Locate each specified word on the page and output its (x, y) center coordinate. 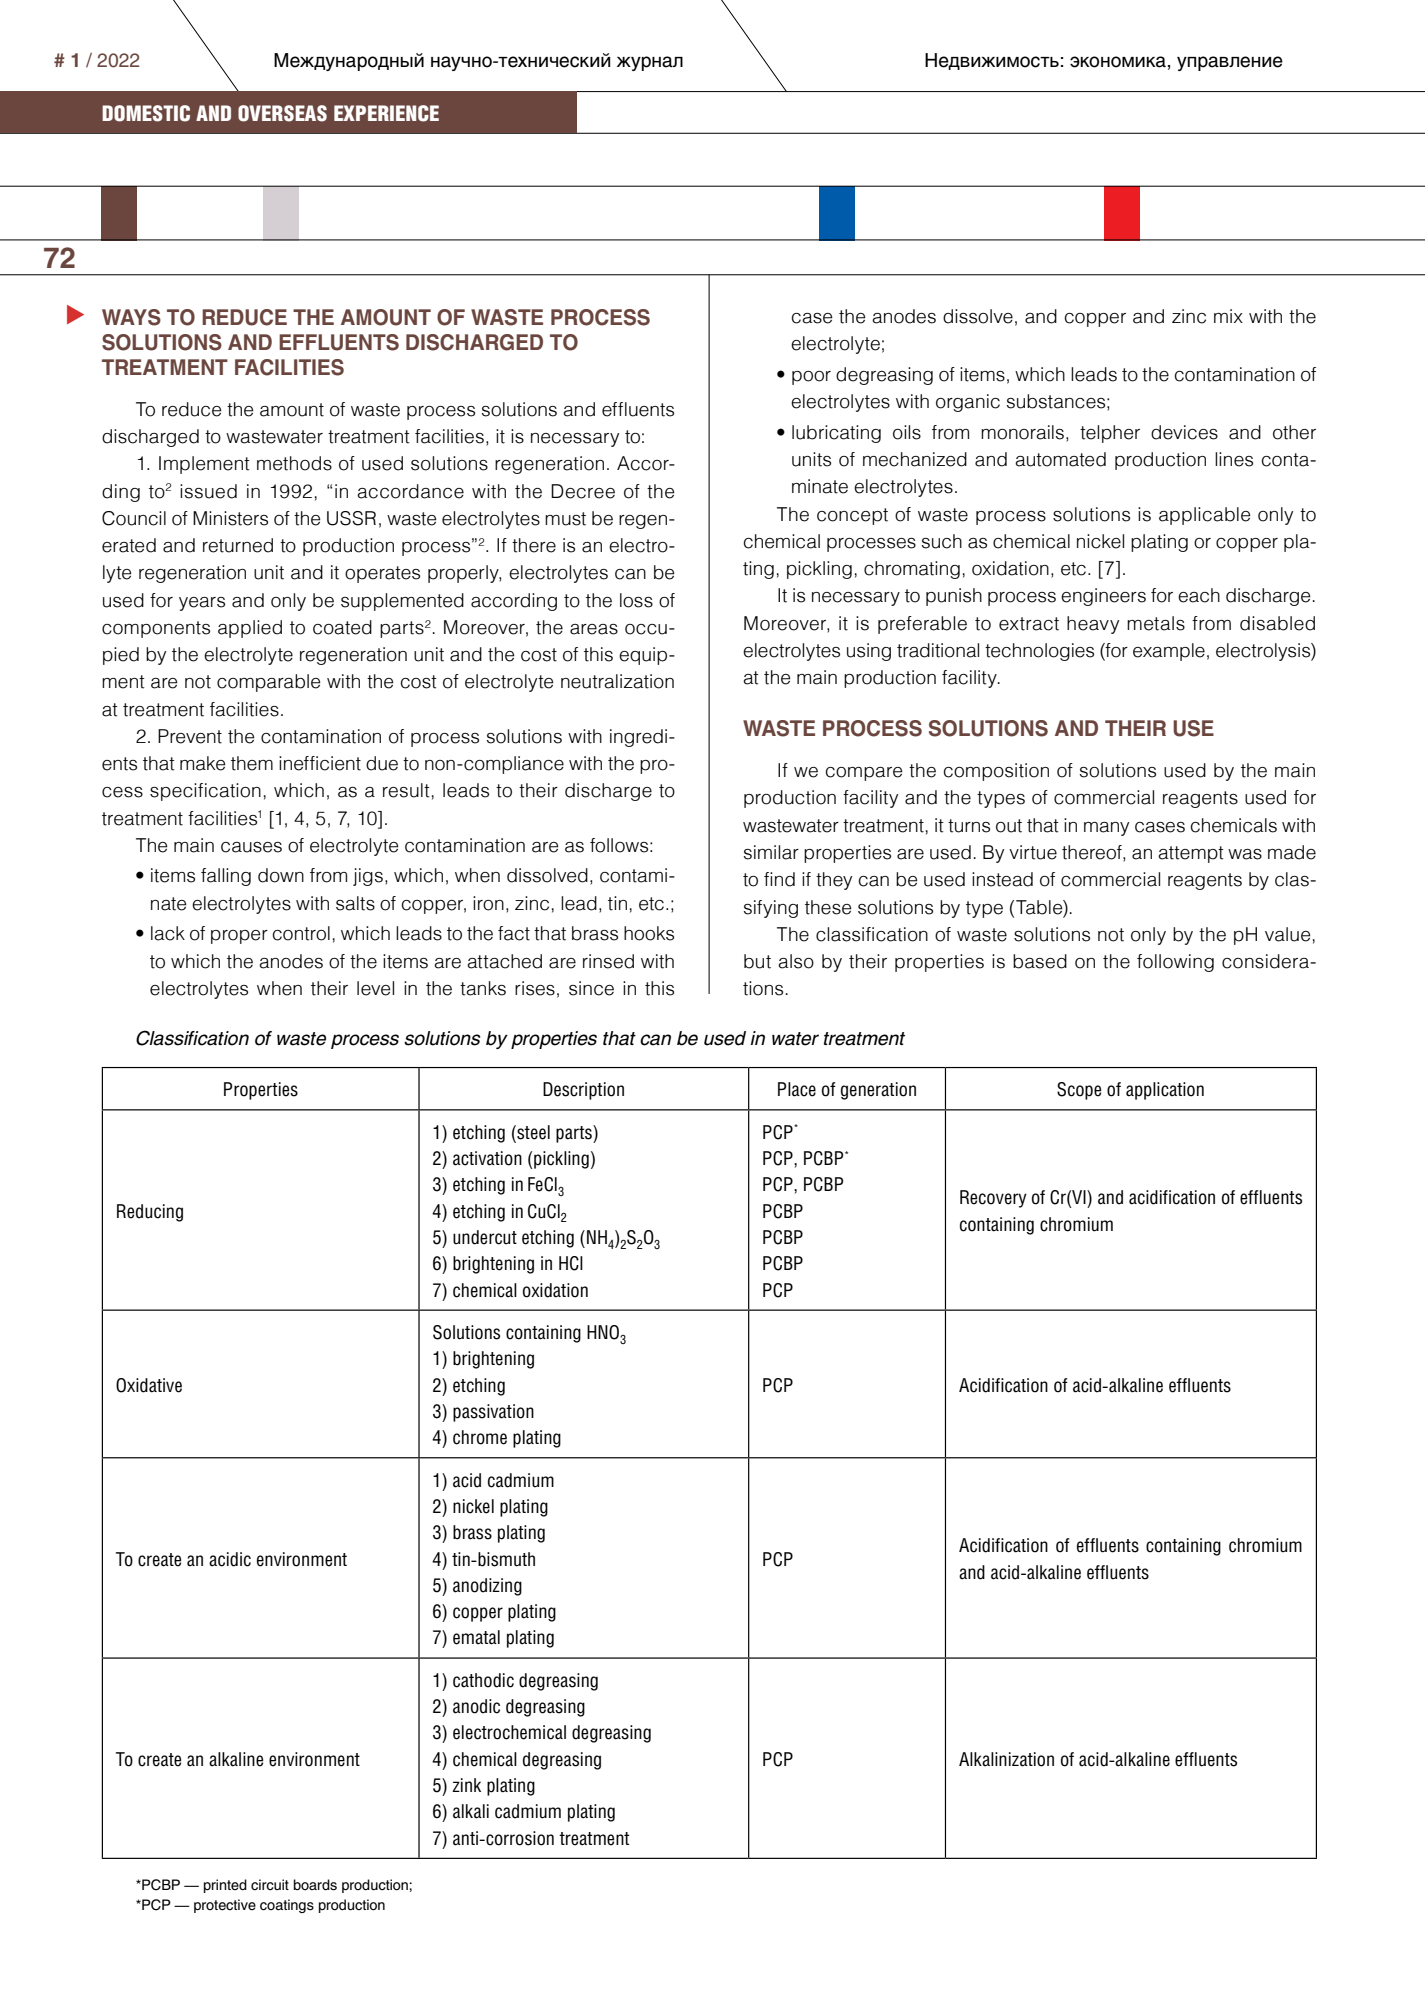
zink (466, 1785)
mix (1228, 316)
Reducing (150, 1213)
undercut (485, 1237)
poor (811, 378)
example (1169, 652)
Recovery (993, 1199)
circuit (270, 1885)
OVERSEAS (282, 113)
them (252, 763)
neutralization (617, 681)
